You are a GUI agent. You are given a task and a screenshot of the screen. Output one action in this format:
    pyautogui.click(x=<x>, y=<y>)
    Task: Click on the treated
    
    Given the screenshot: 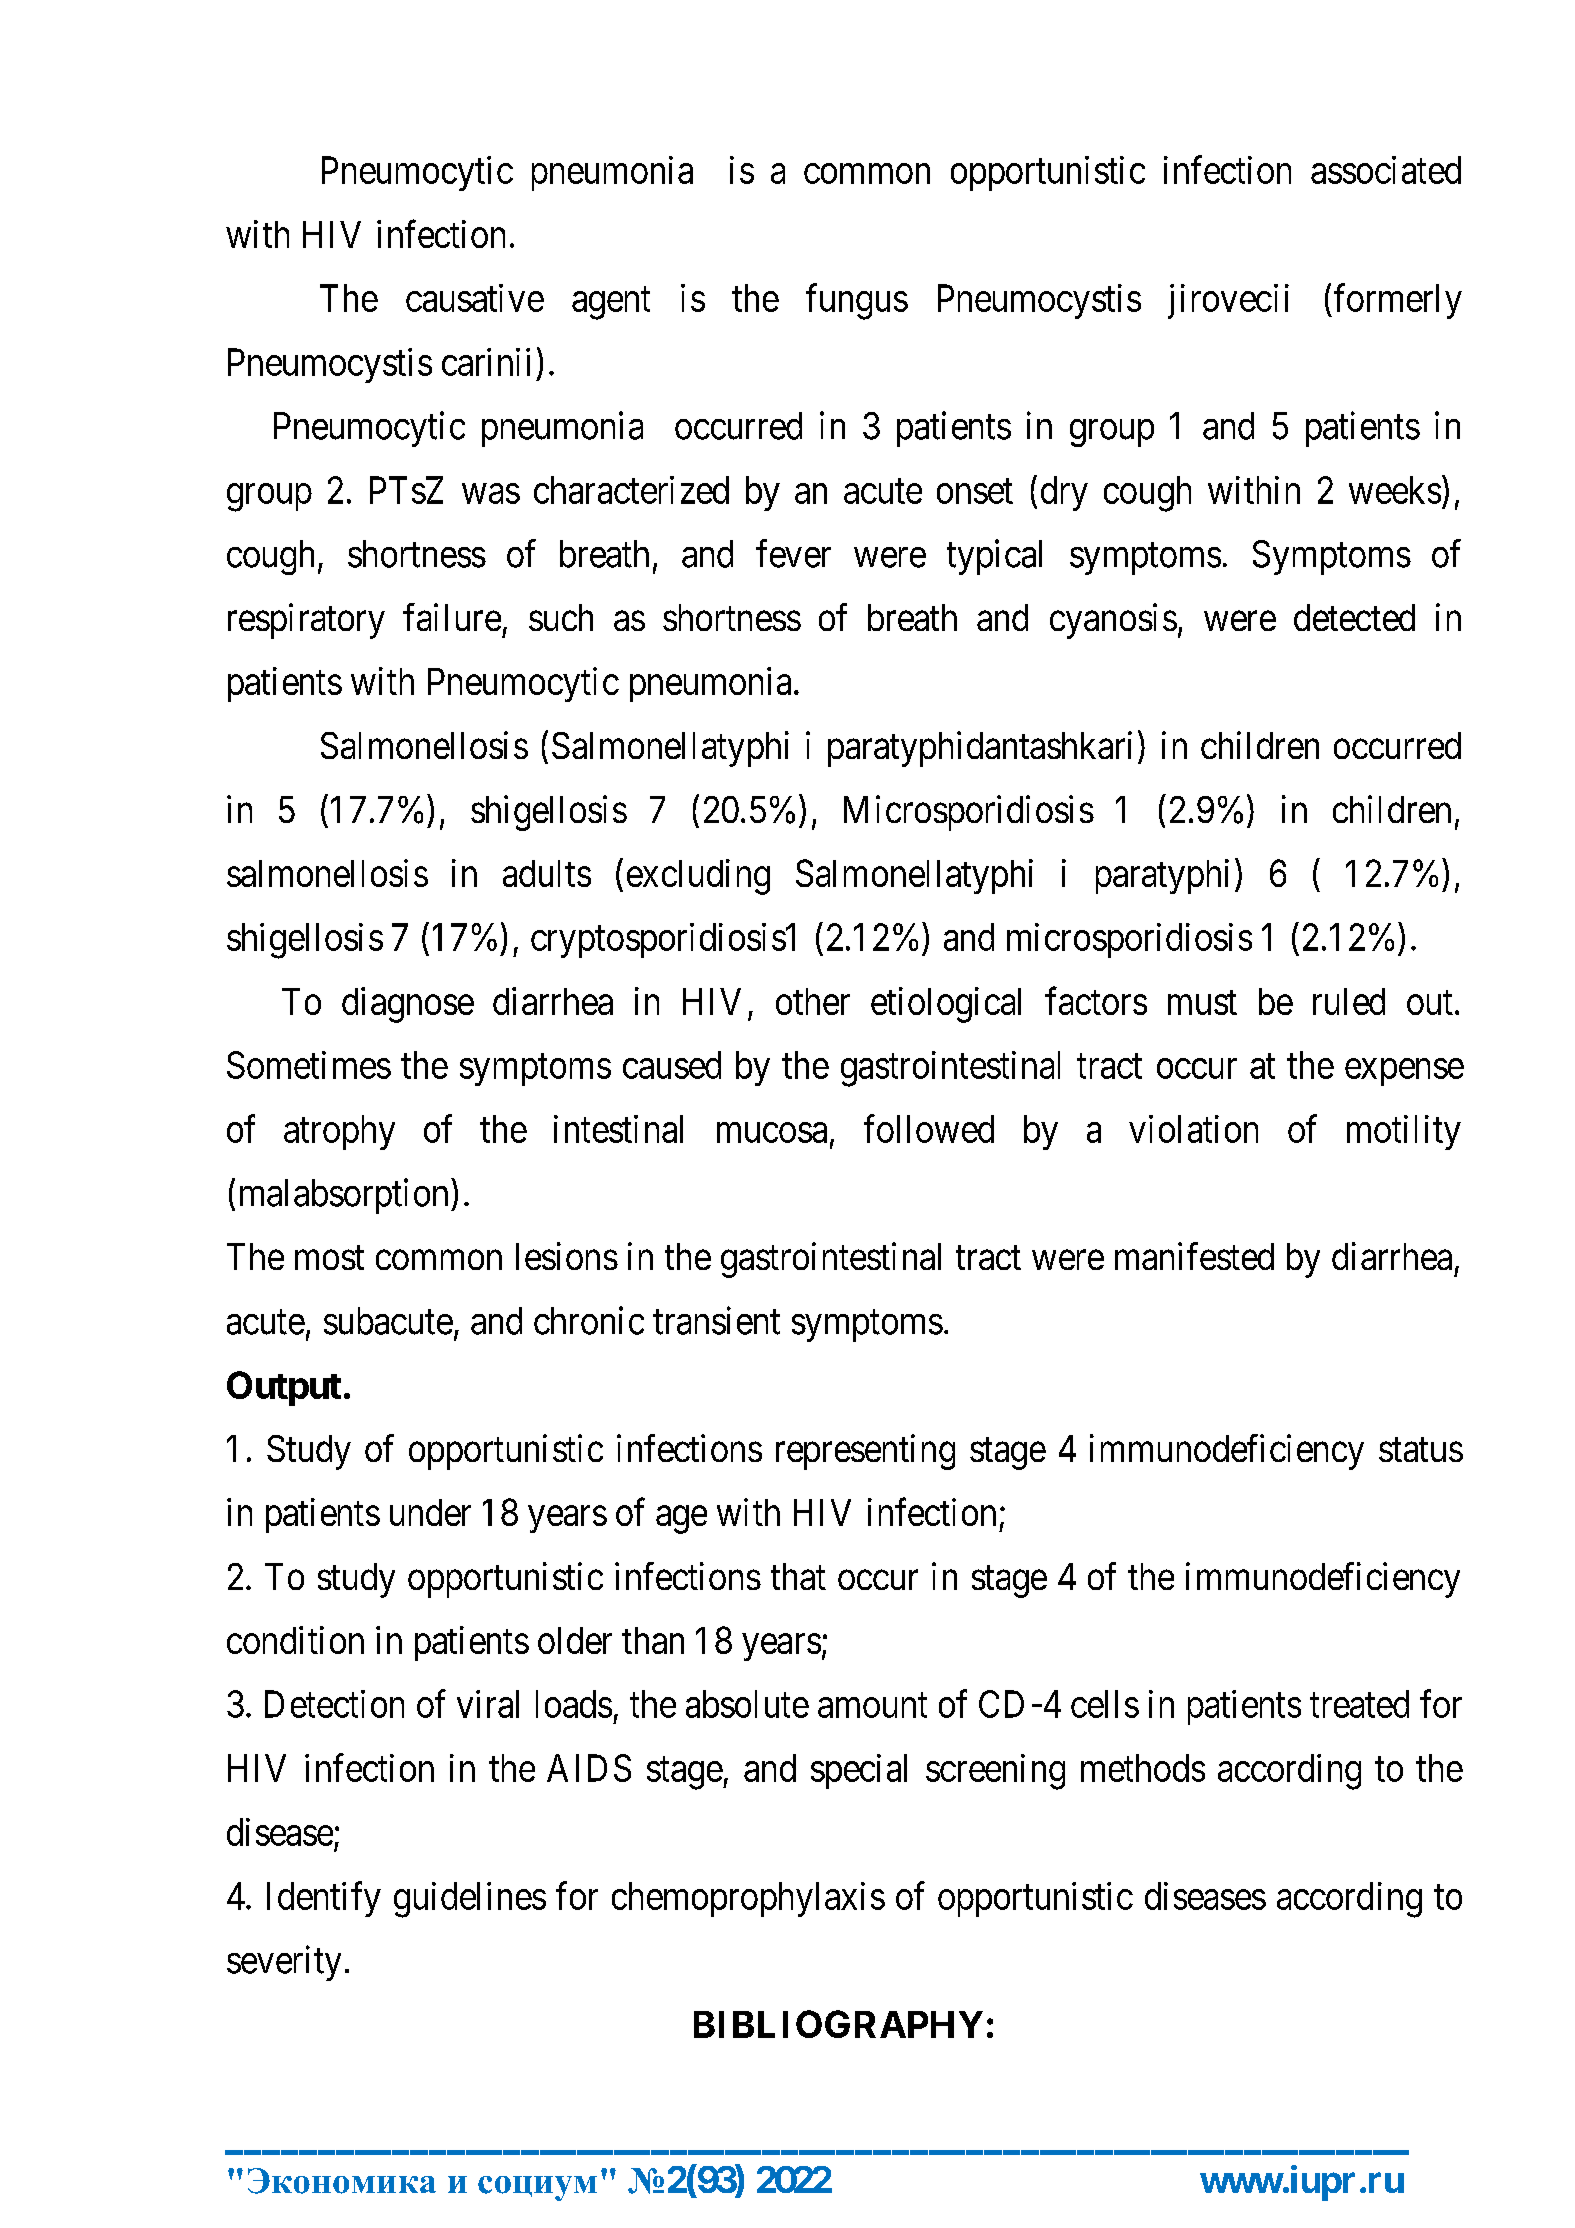 What is the action you would take?
    pyautogui.click(x=1359, y=1704)
